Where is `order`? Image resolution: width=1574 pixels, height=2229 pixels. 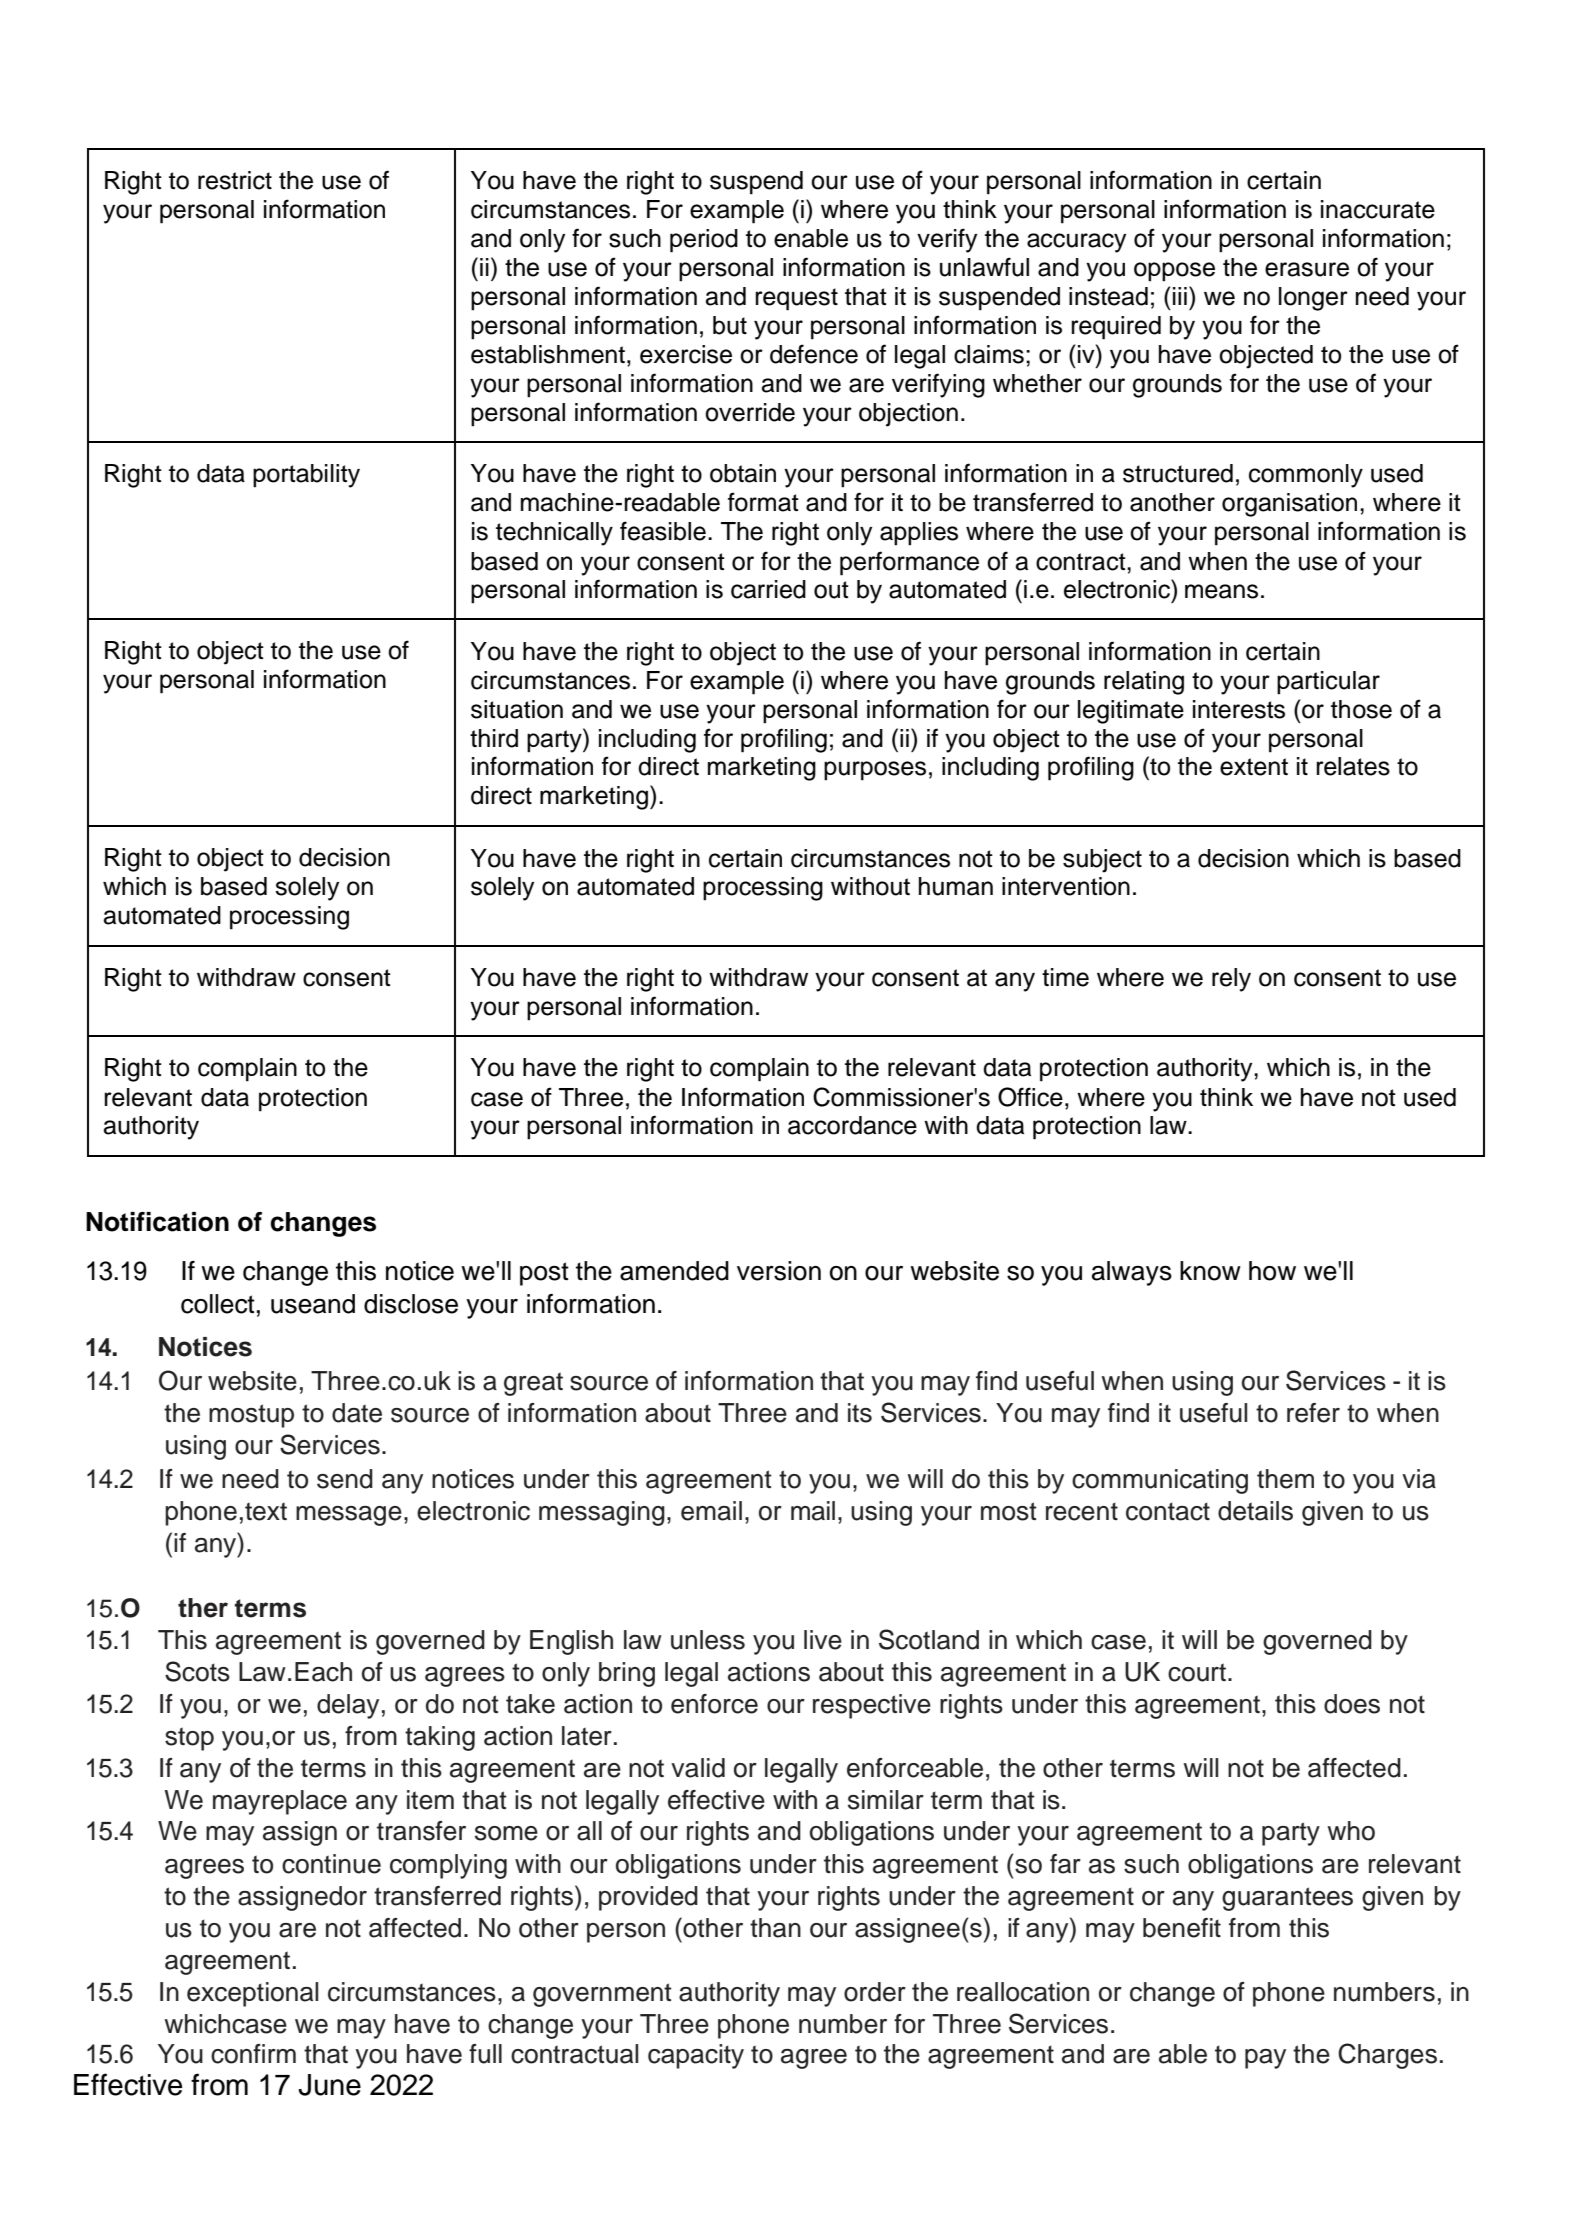
order is located at coordinates (875, 1992).
